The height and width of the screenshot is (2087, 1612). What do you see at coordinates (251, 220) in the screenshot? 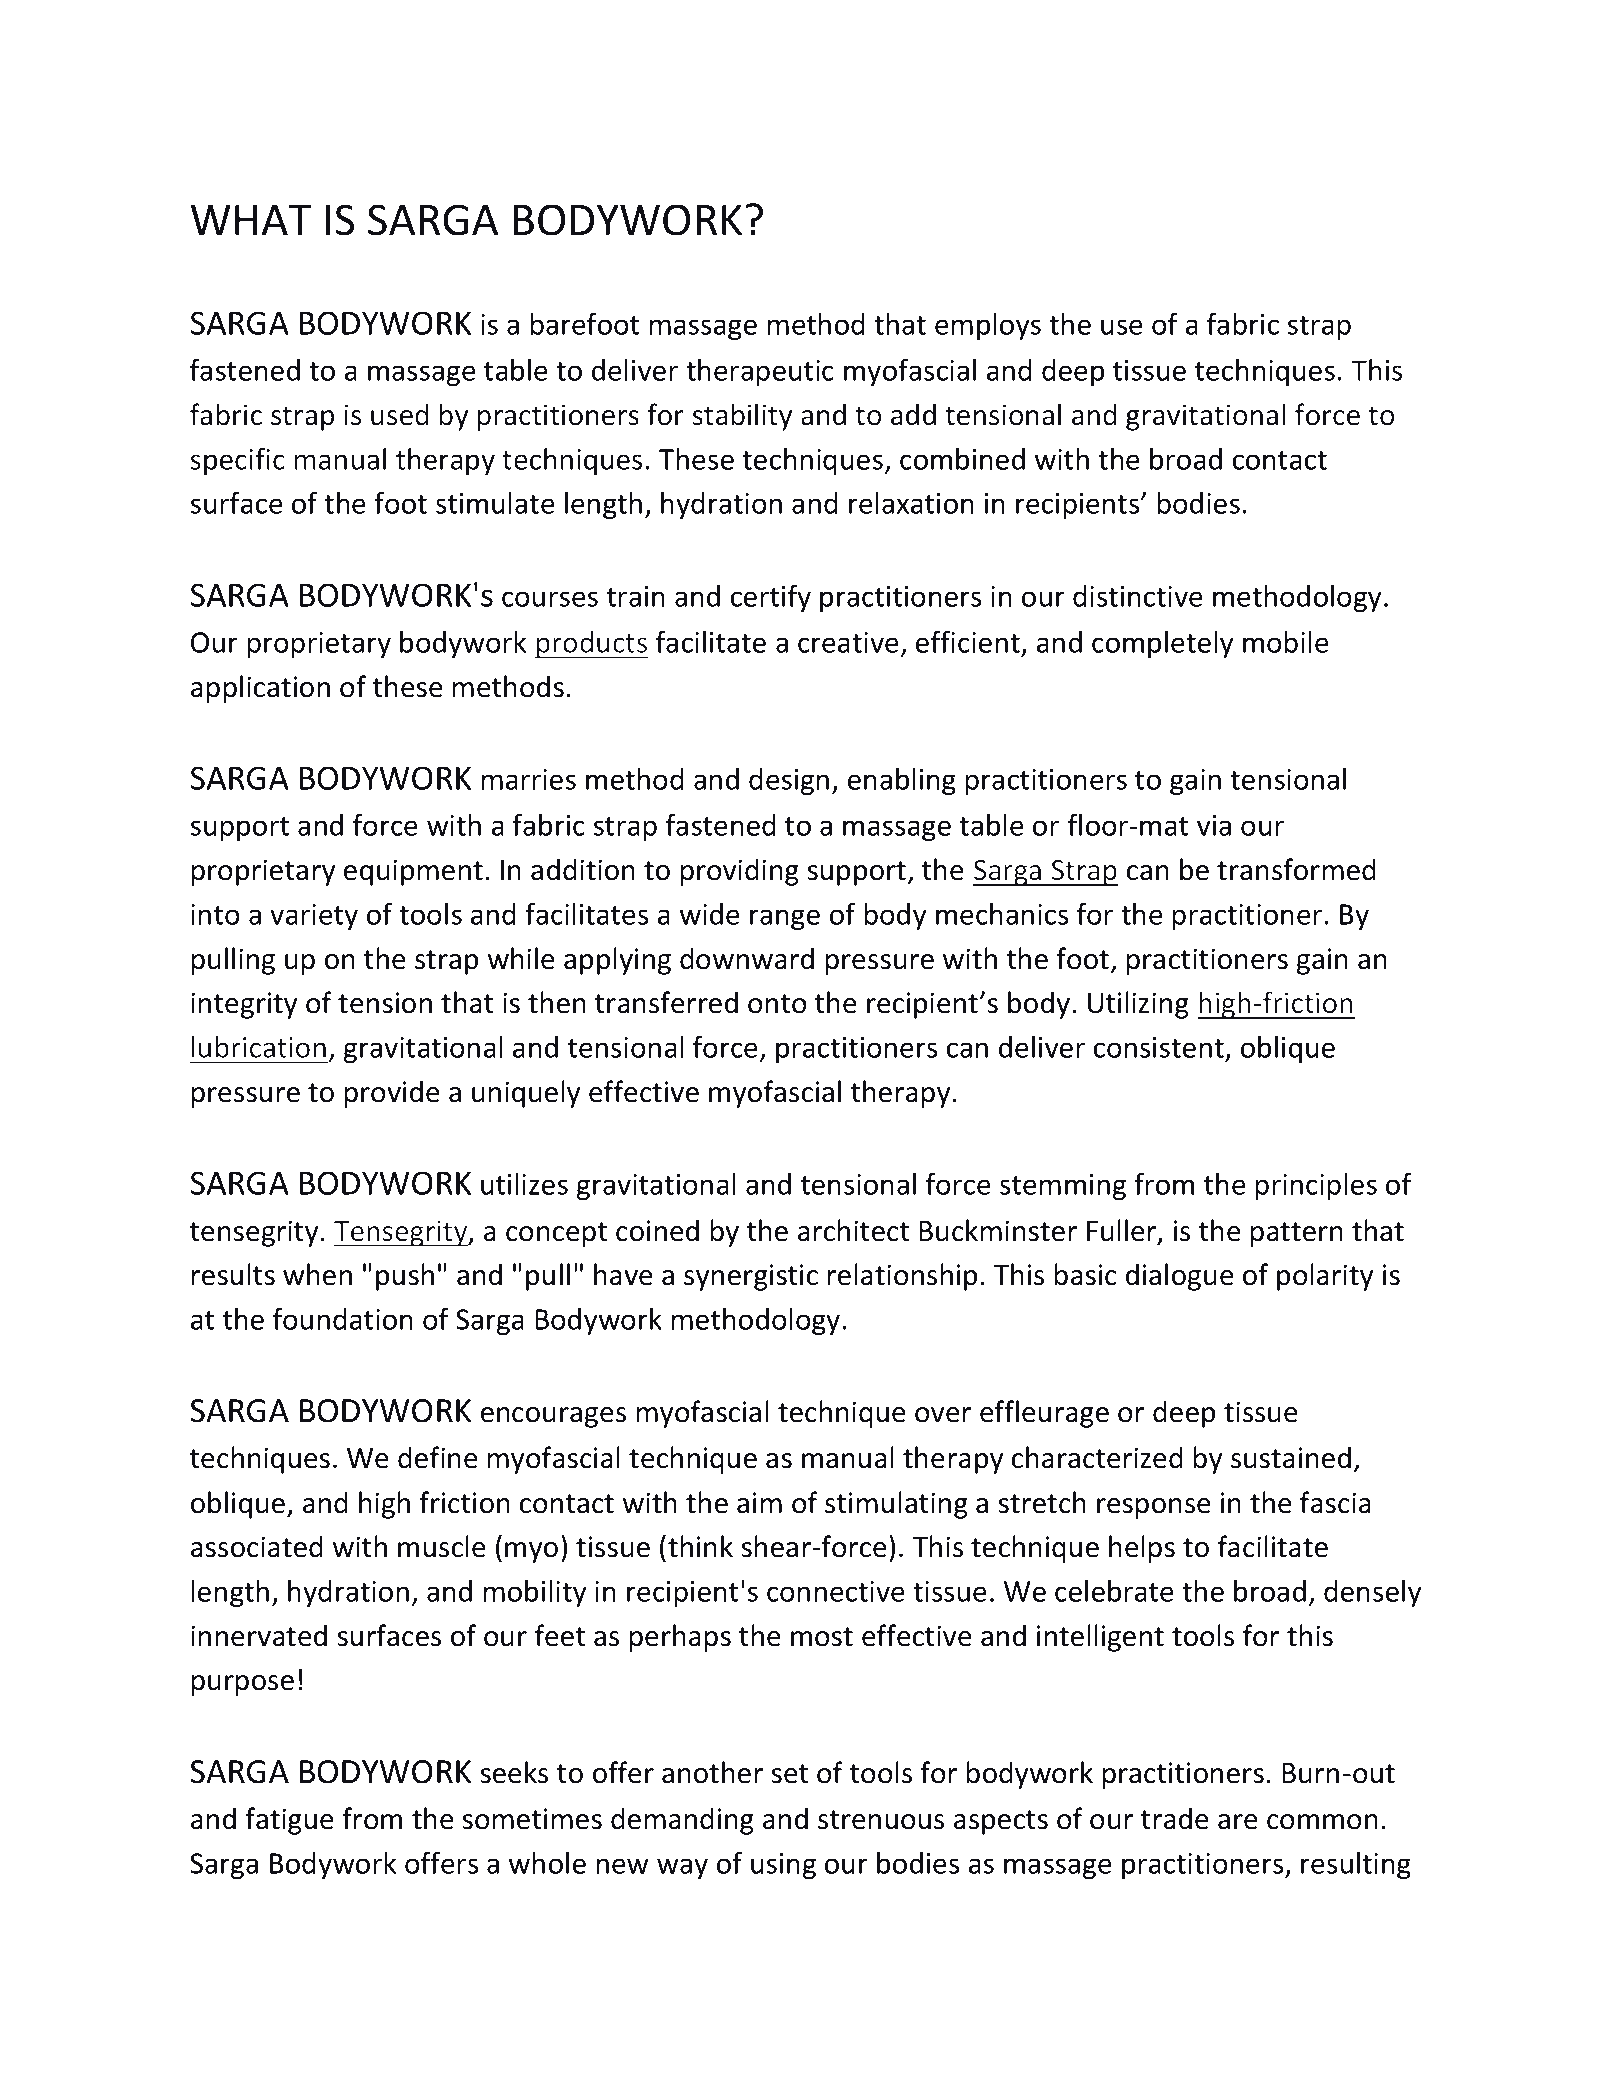
I see `WHAT` at bounding box center [251, 220].
